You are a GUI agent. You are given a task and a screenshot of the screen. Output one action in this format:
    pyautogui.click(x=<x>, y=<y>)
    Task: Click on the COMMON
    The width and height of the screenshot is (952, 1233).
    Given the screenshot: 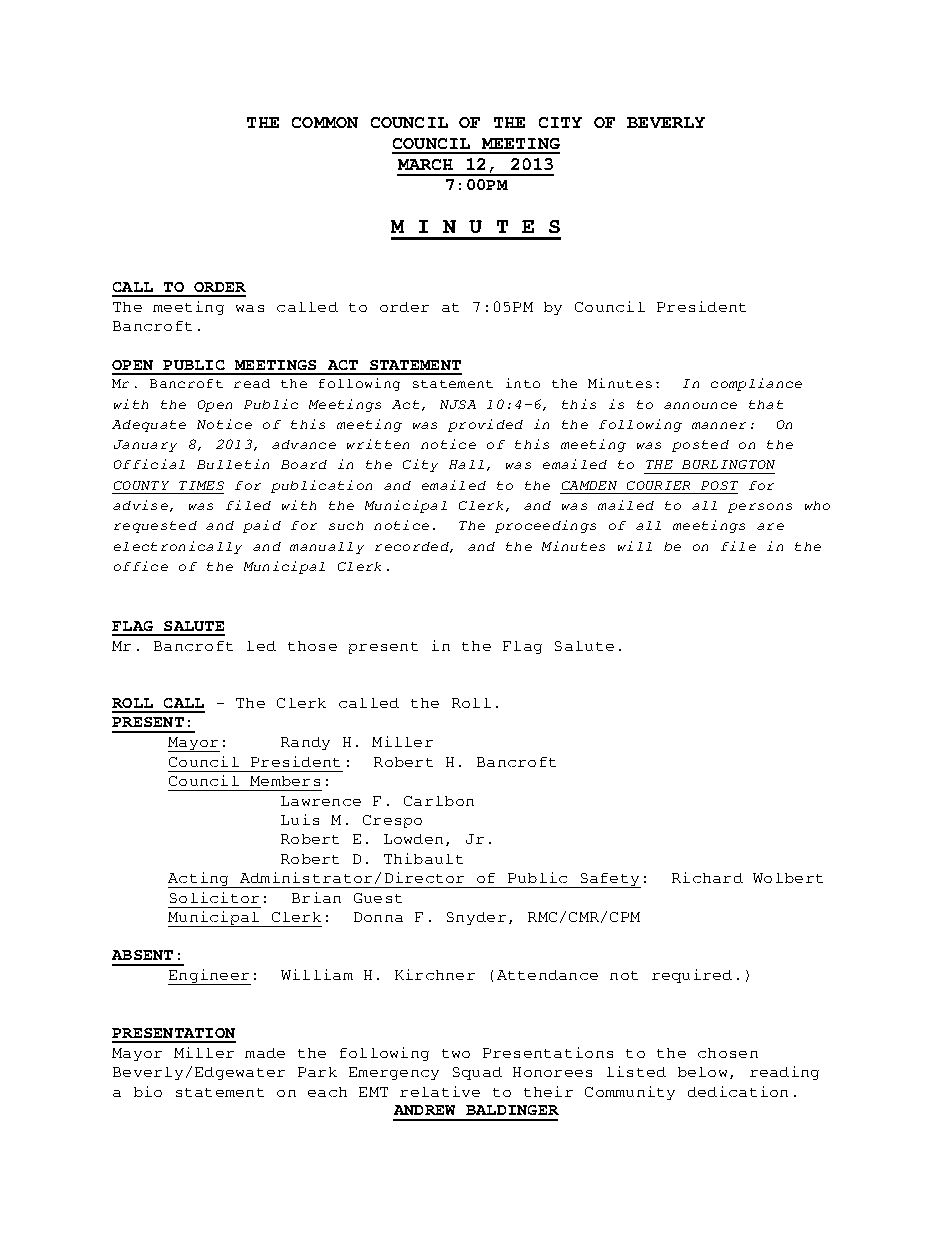 What is the action you would take?
    pyautogui.click(x=325, y=122)
